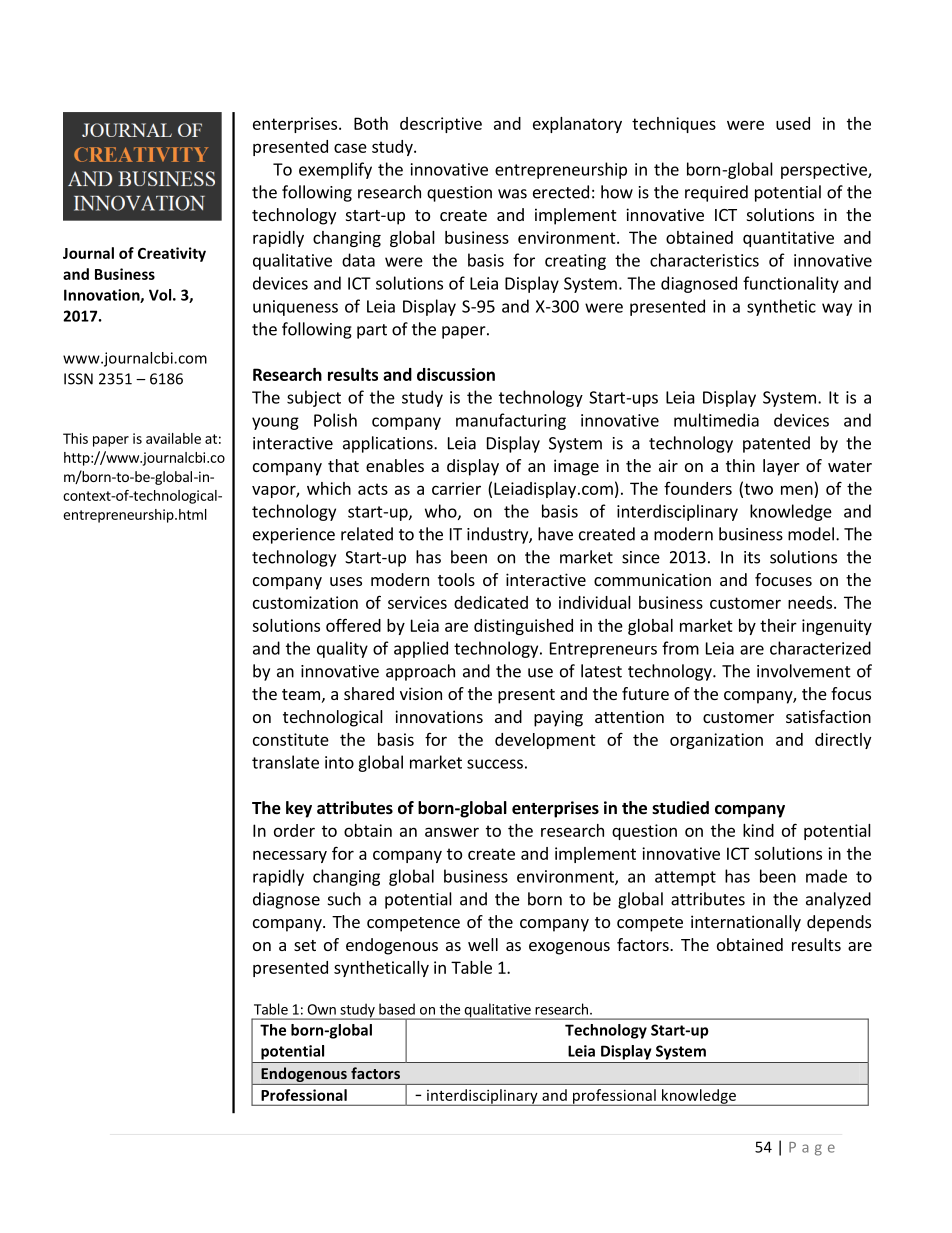 This document has width=952, height=1233. What do you see at coordinates (305, 945) in the document?
I see `set` at bounding box center [305, 945].
